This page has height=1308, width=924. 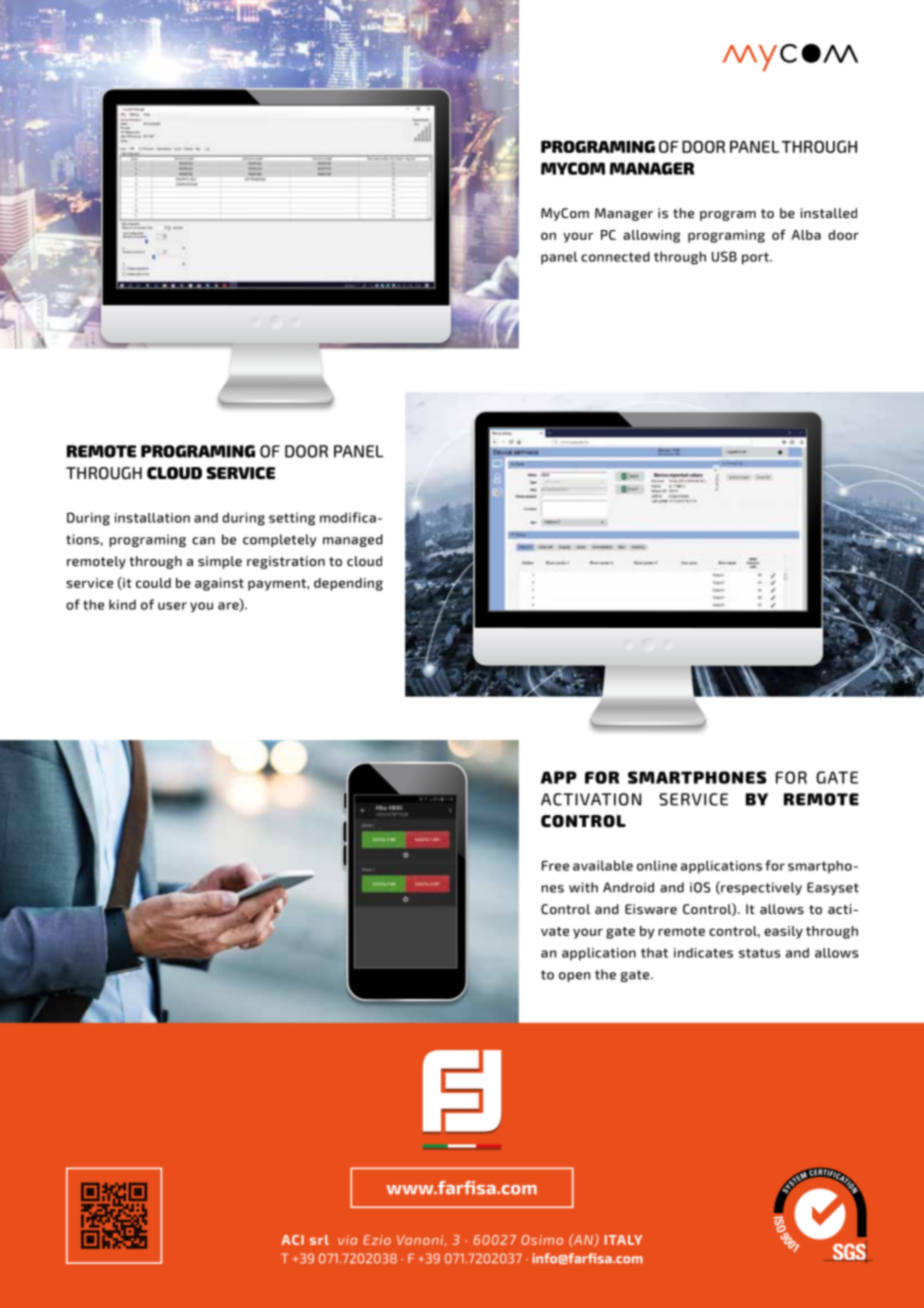 What do you see at coordinates (615, 257) in the page?
I see `connected` at bounding box center [615, 257].
